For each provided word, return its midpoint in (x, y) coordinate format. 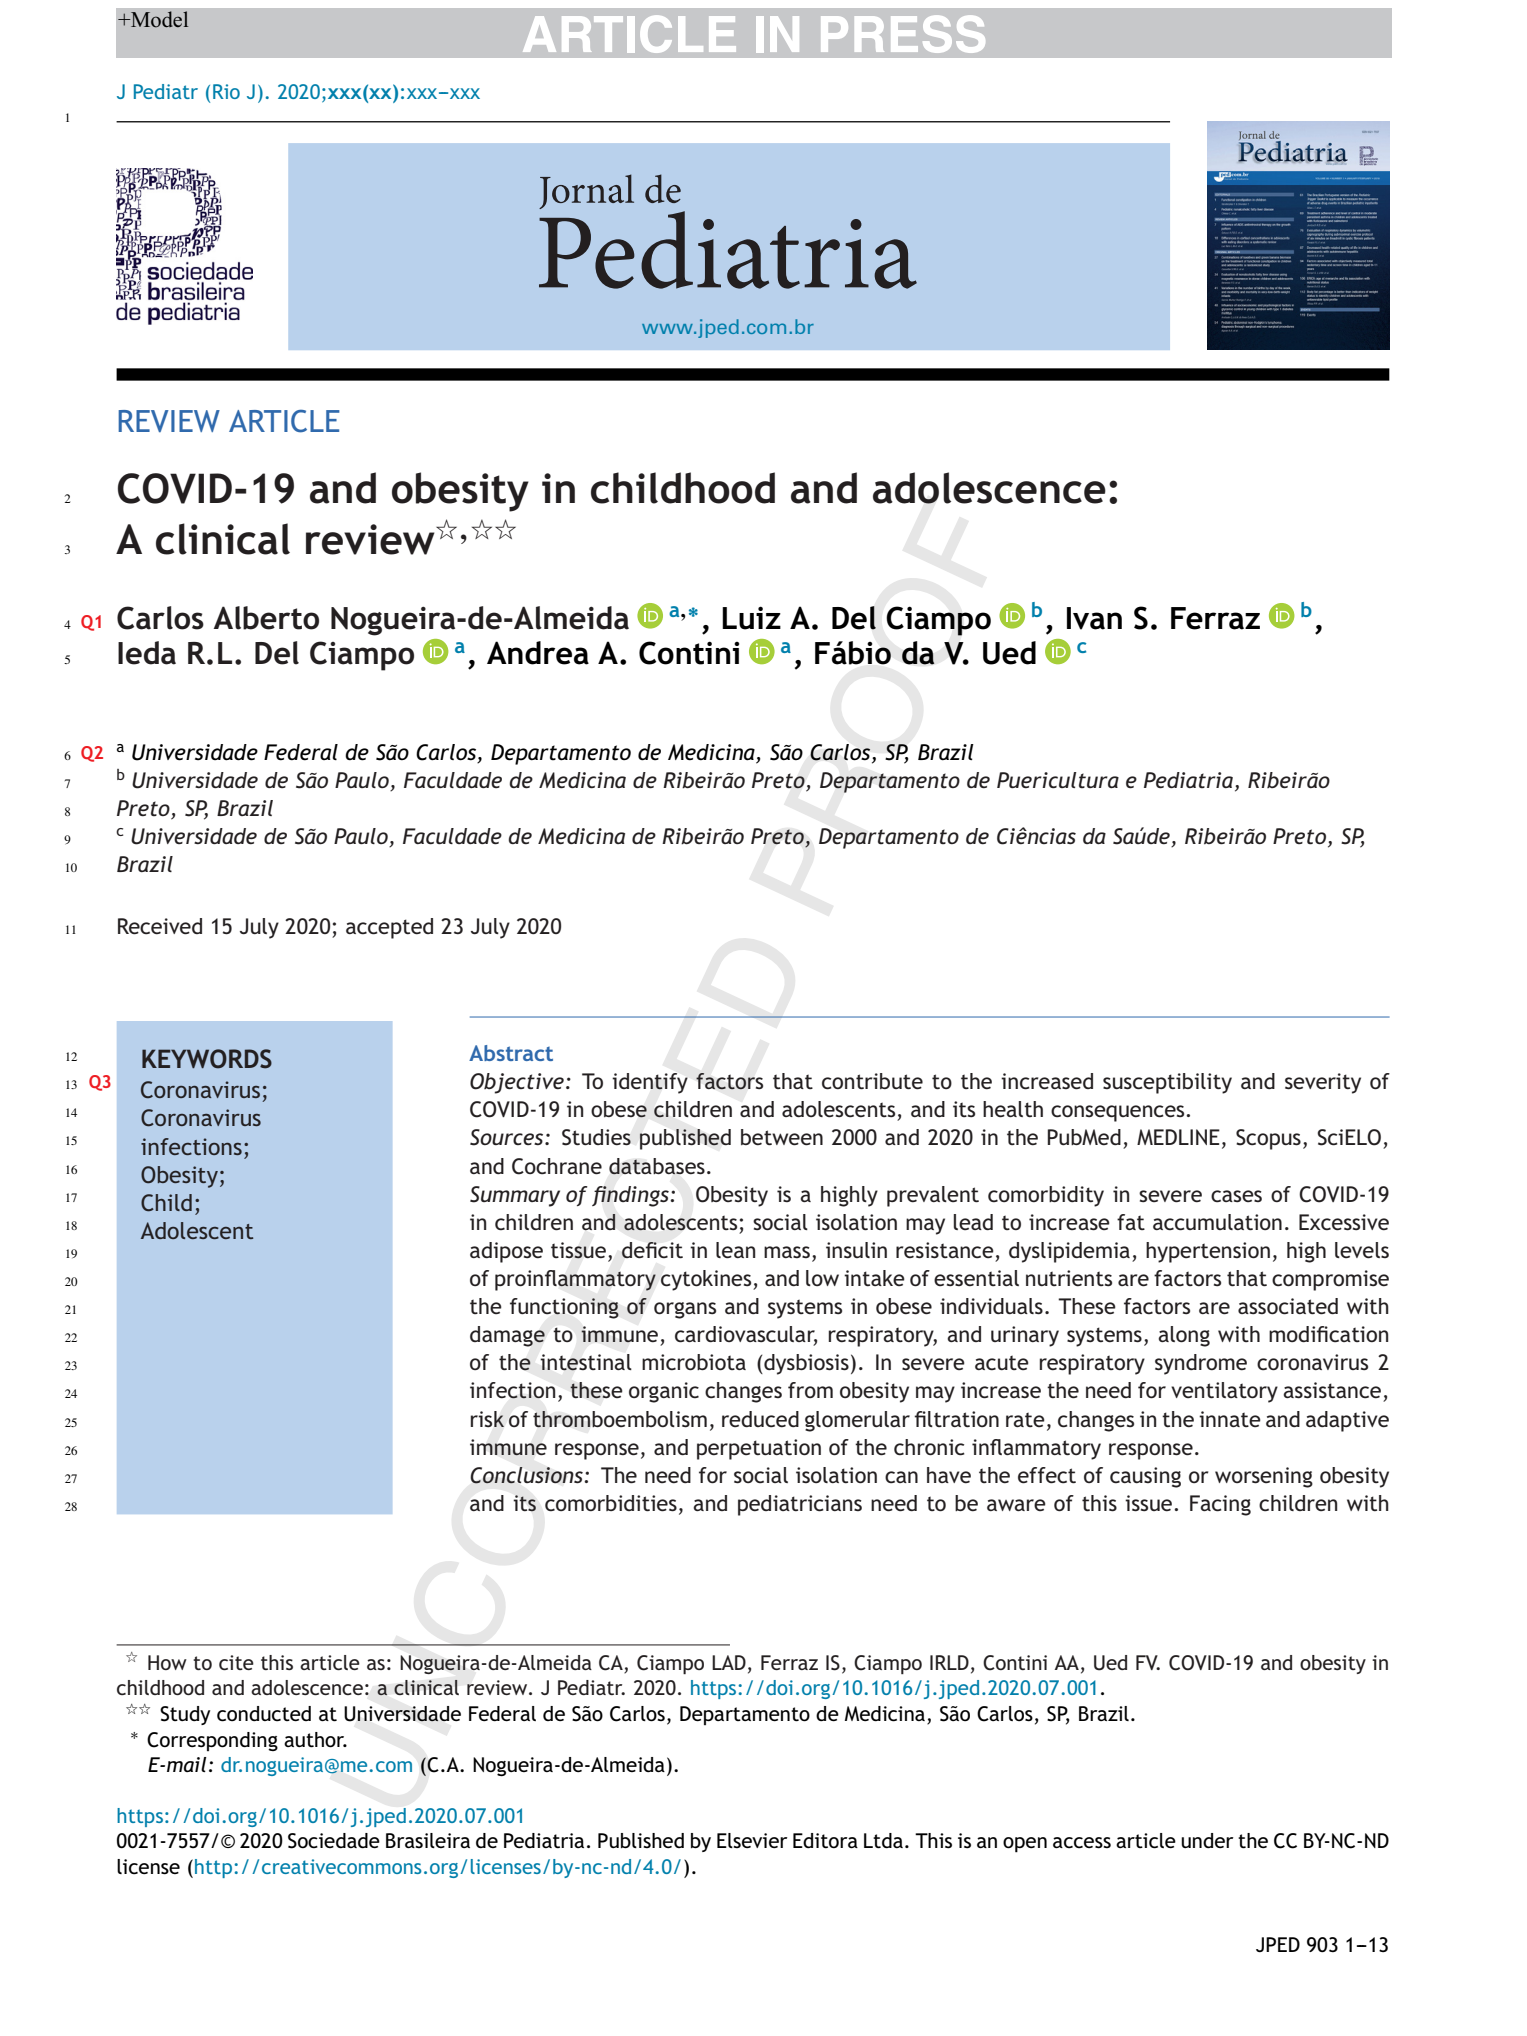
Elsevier (752, 1840)
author (315, 1740)
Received (160, 926)
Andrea (538, 653)
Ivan (1094, 618)
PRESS (903, 34)
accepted (389, 928)
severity (1323, 1083)
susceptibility (1167, 1083)
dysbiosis (805, 1364)
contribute (872, 1081)
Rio (226, 91)
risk (487, 1419)
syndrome (1201, 1364)
